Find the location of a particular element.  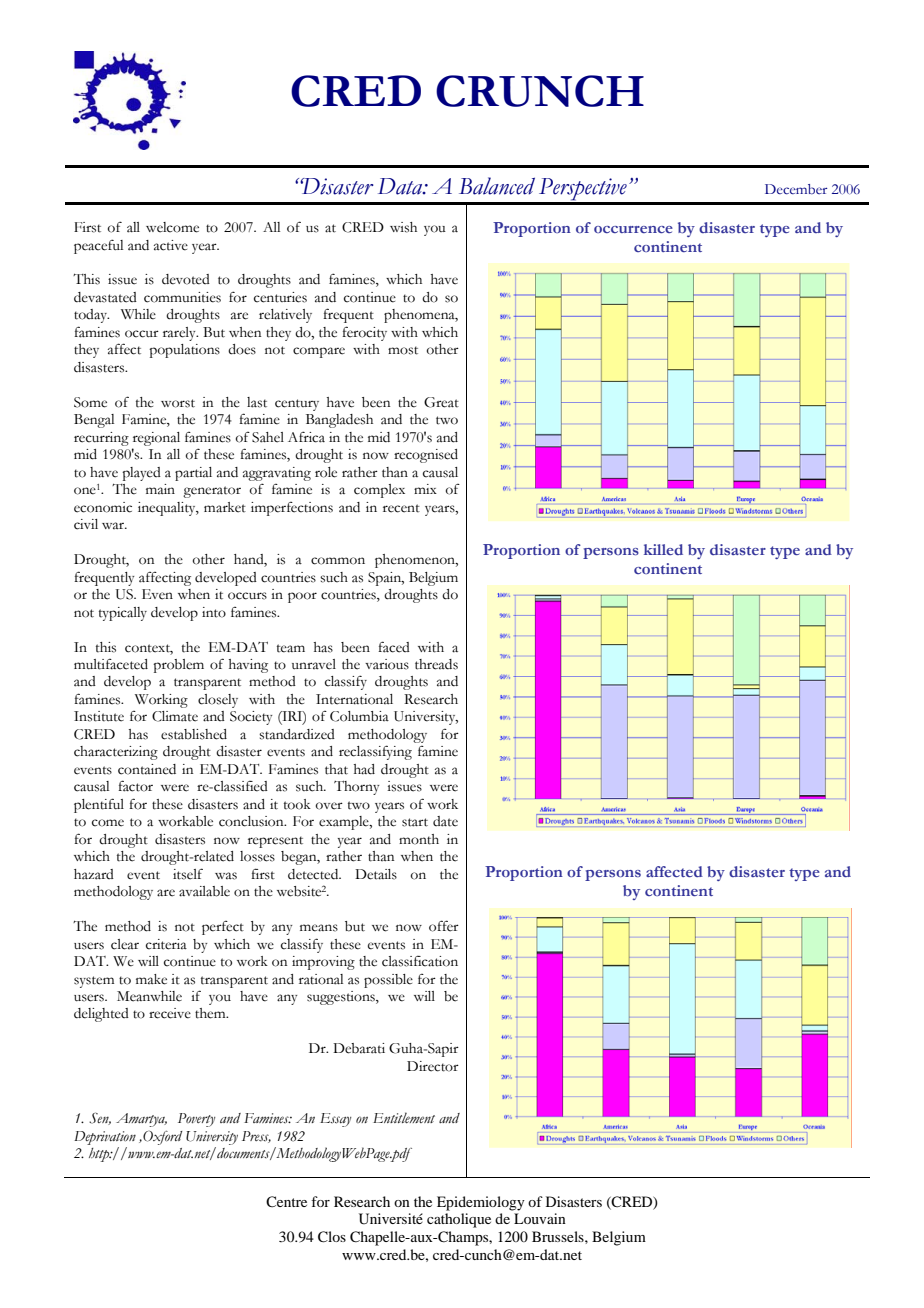

killed is located at coordinates (663, 549).
